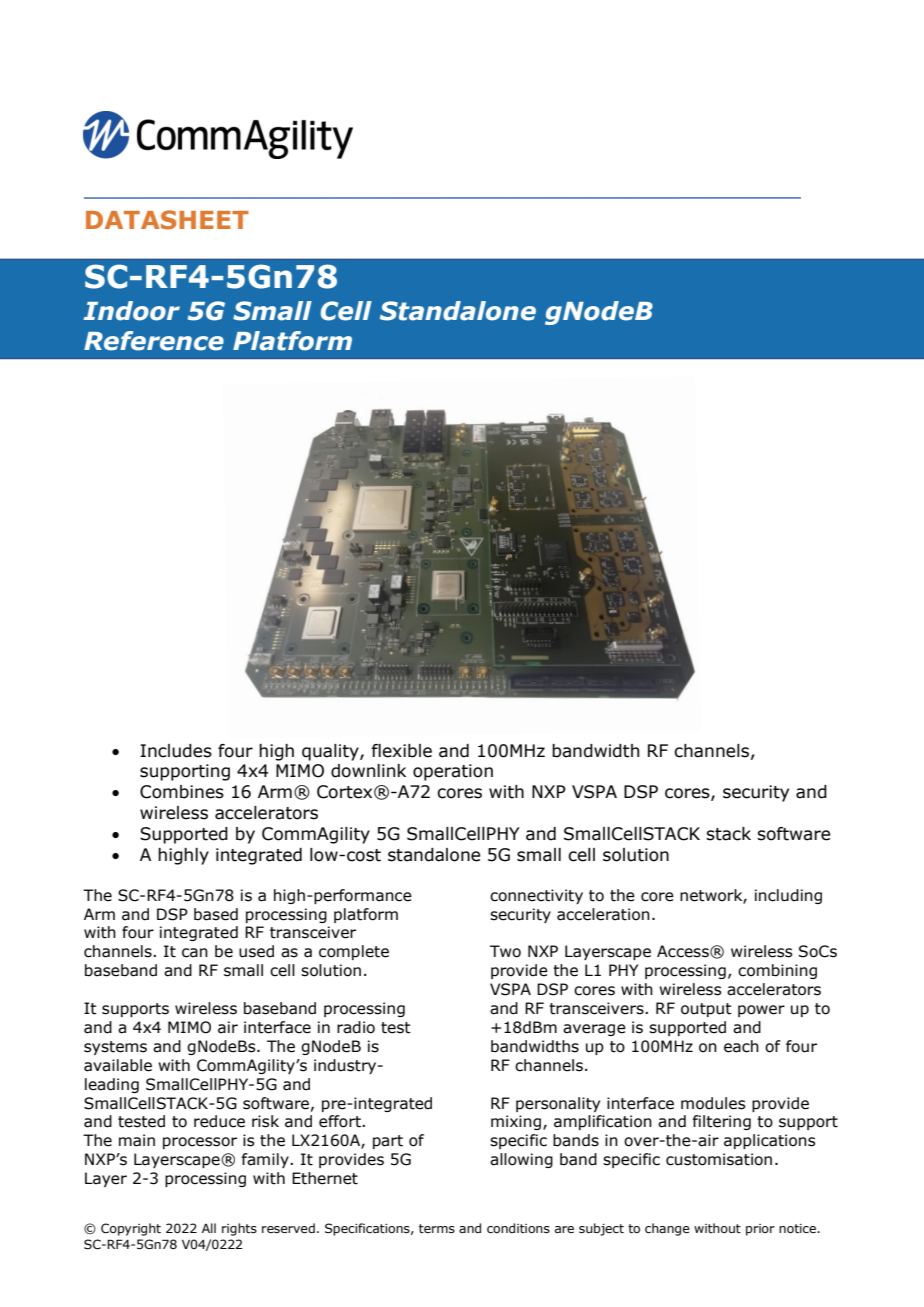 The image size is (924, 1307). I want to click on DATASHEET, so click(167, 220).
